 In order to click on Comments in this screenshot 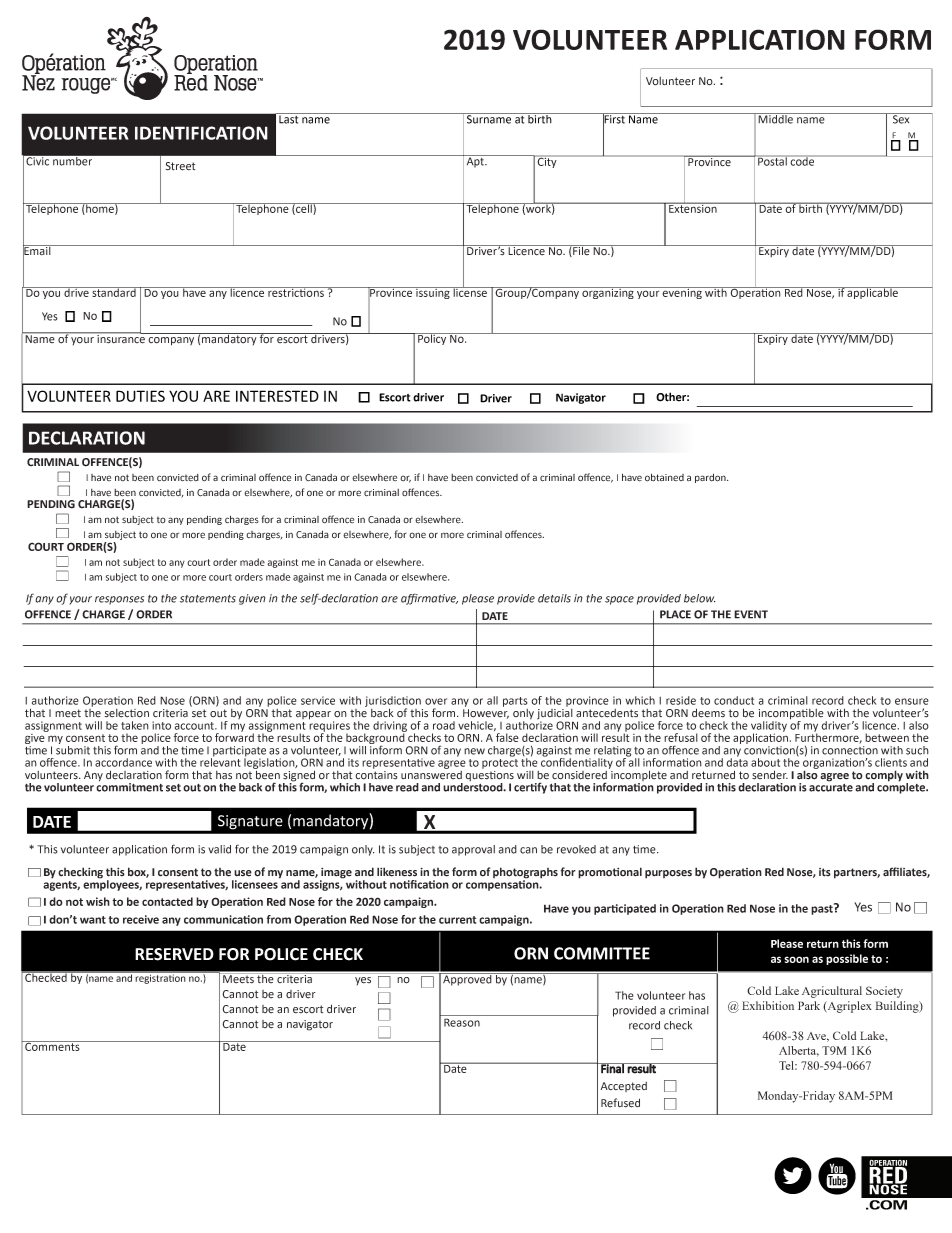, I will do `click(52, 1046)`.
